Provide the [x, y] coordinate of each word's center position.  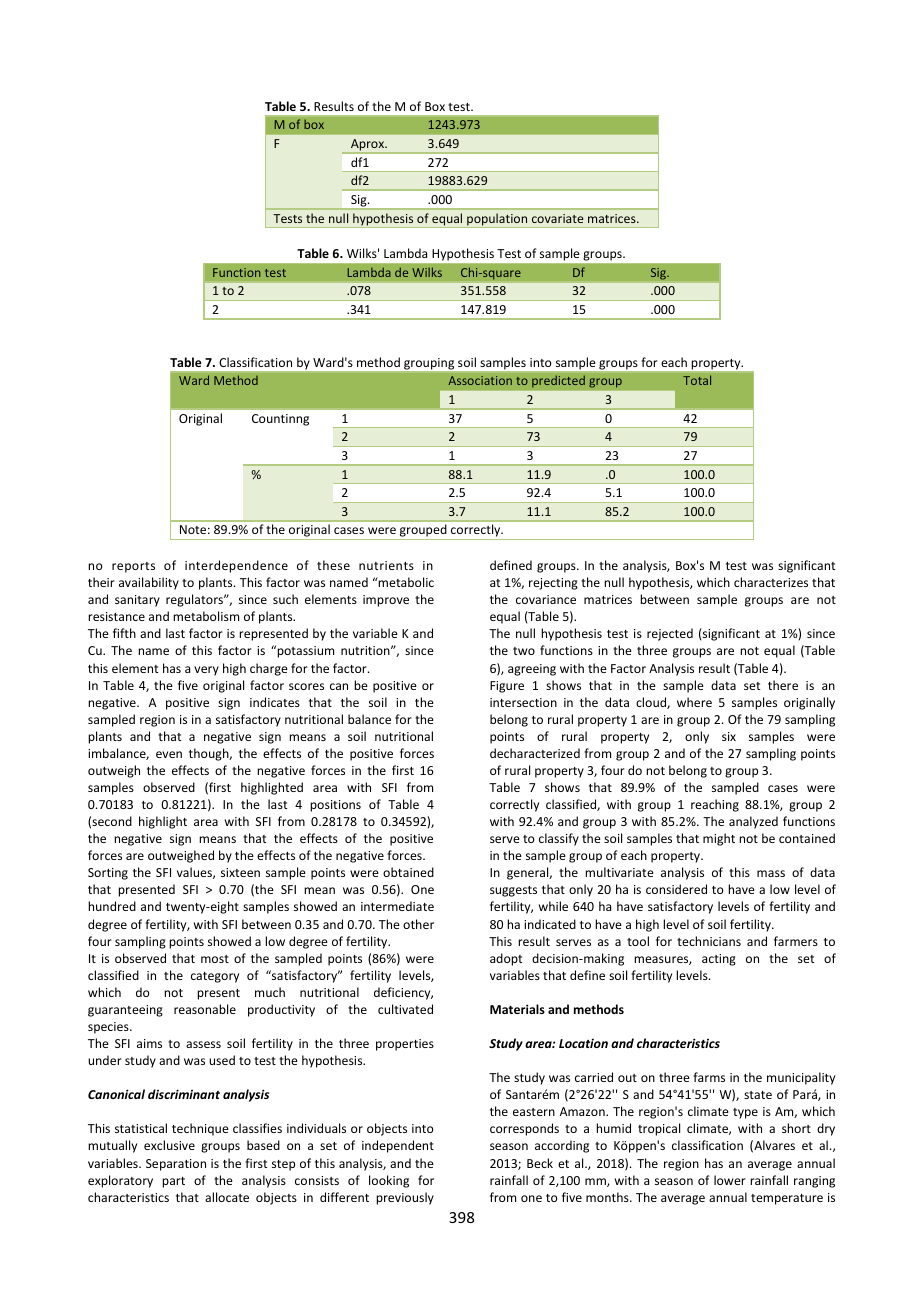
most [215, 959]
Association [480, 380]
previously [405, 1198]
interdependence [236, 566]
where [694, 702]
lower [730, 1180]
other [418, 924]
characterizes [771, 582]
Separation [176, 1165]
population [497, 220]
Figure [507, 687]
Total [697, 380]
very [206, 671]
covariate [557, 218]
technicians [709, 941]
